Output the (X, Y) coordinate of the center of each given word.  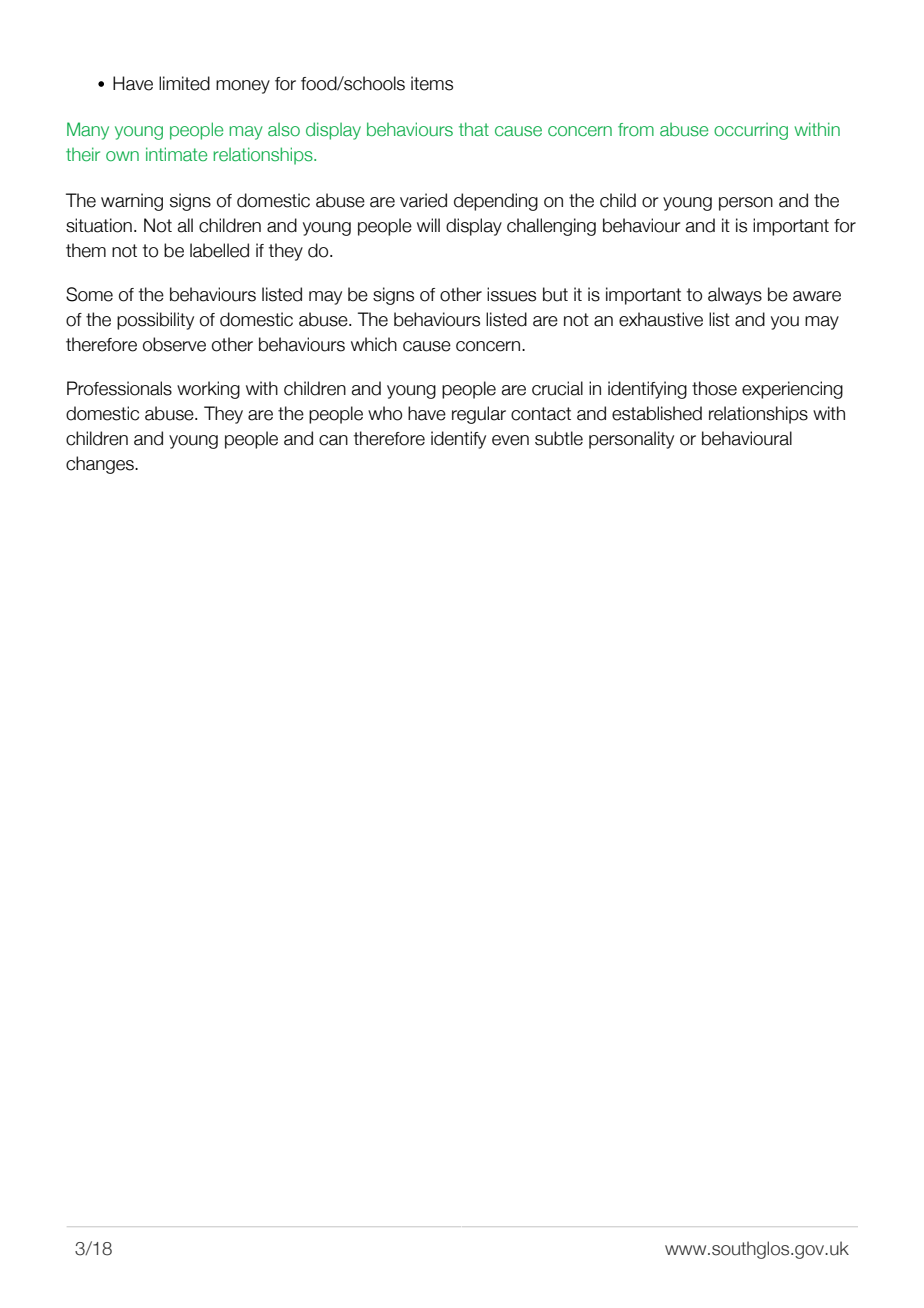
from (636, 130)
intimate (176, 154)
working (208, 390)
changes (101, 465)
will (428, 225)
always (735, 296)
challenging (551, 227)
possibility (155, 321)
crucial (557, 388)
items (432, 83)
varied (423, 200)
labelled (219, 250)
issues (511, 294)
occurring (751, 131)
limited (184, 83)
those (714, 388)
